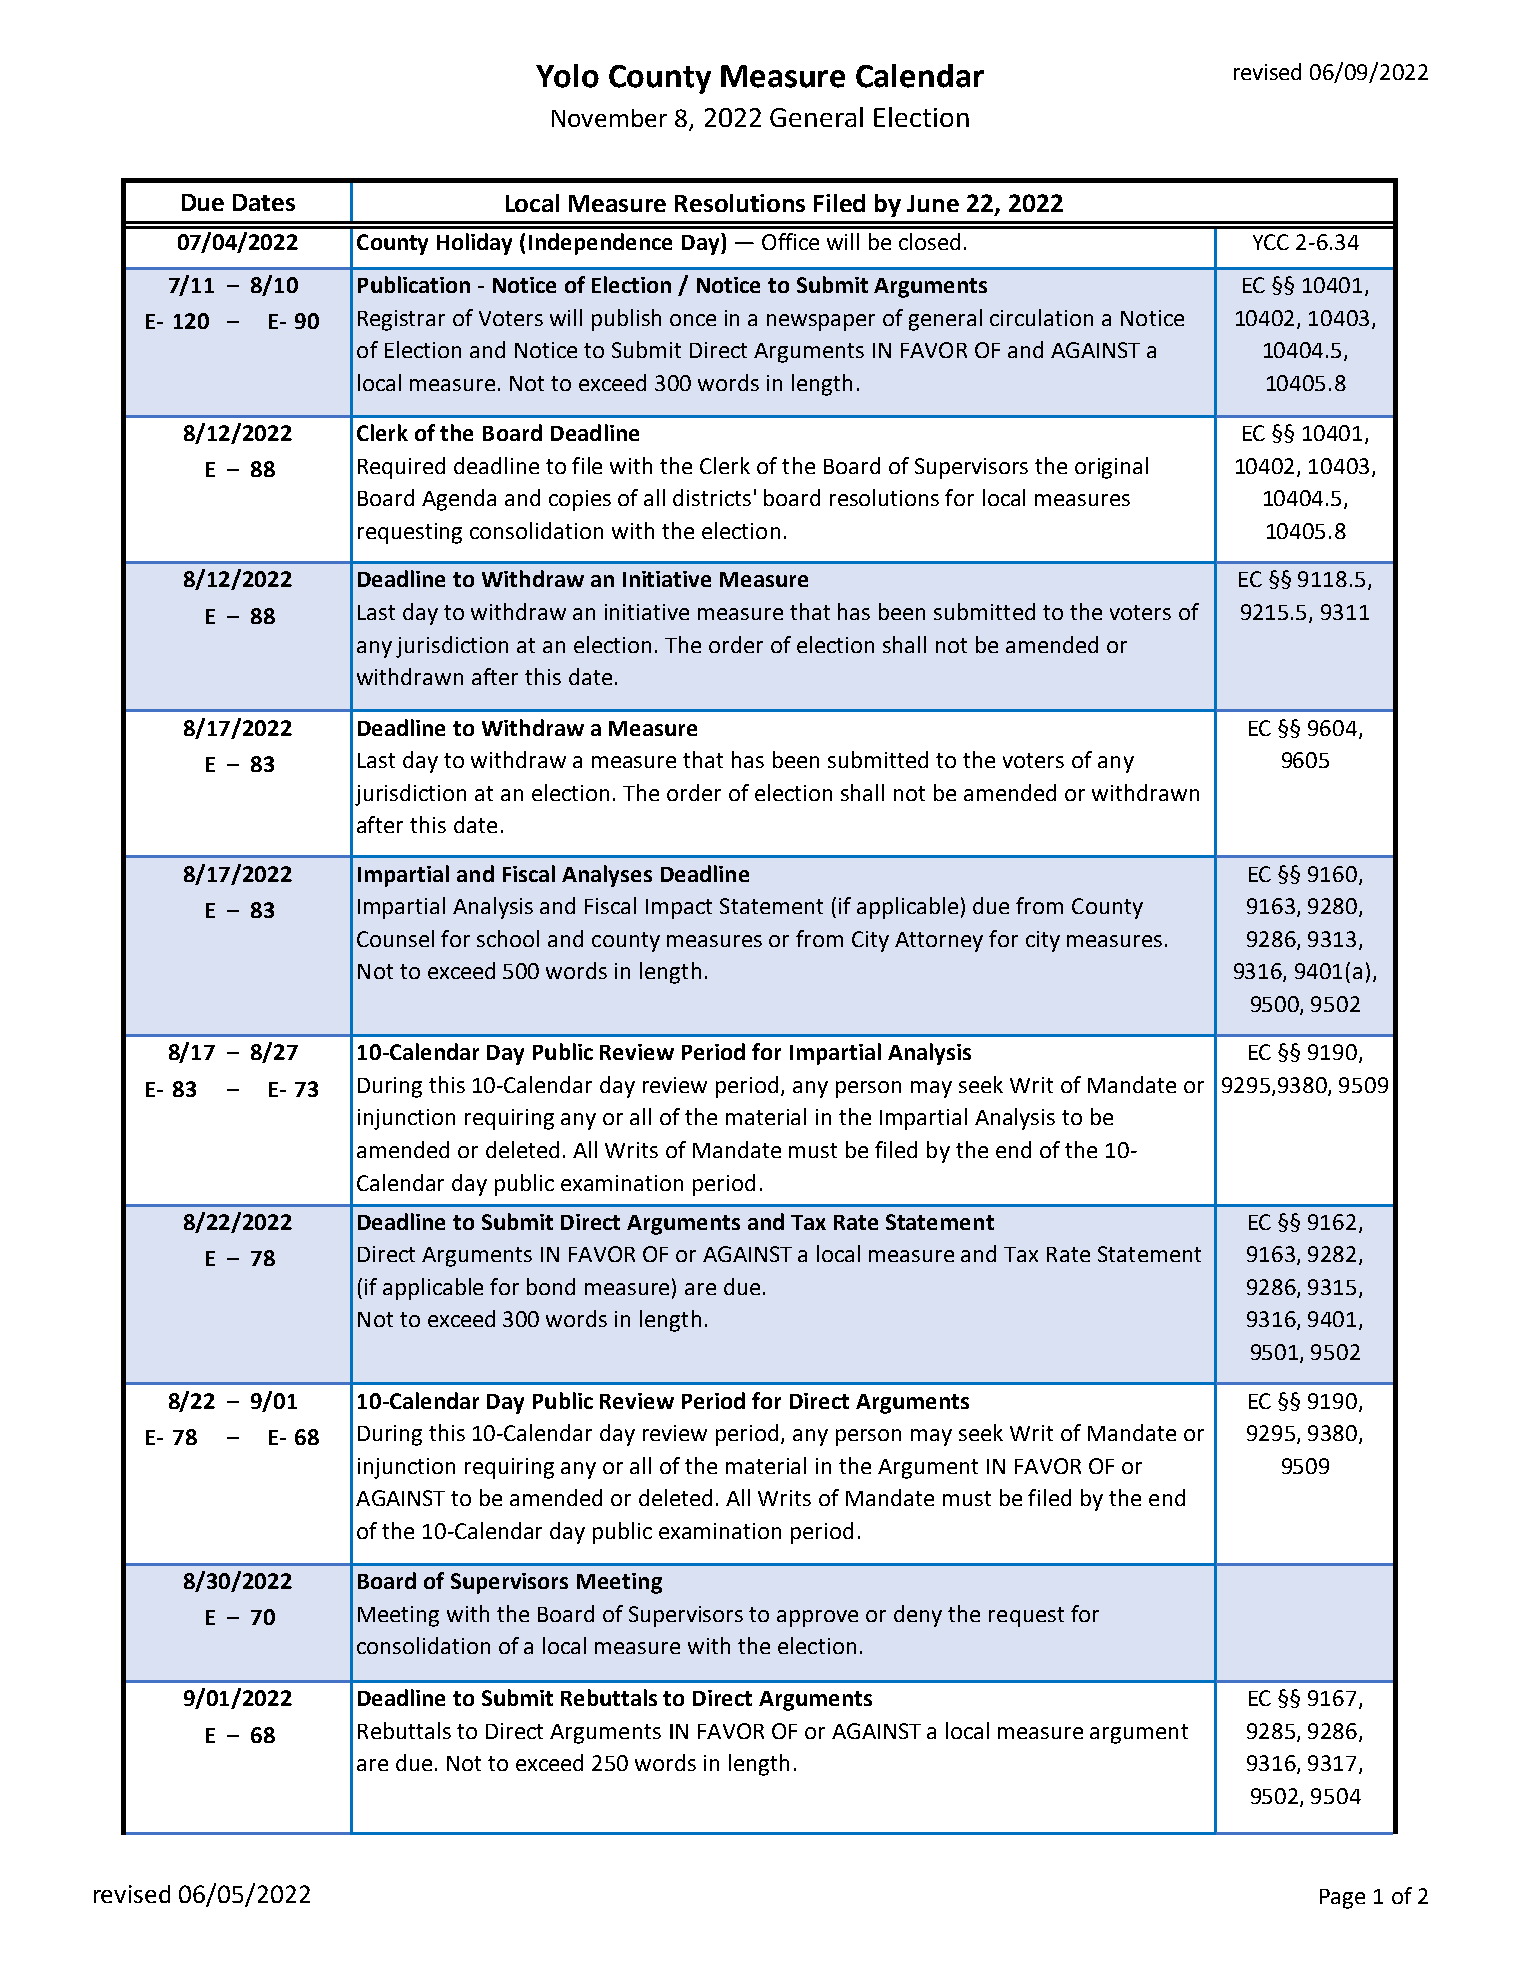 This page has width=1521, height=1969. What do you see at coordinates (607, 876) in the page?
I see `Analyses` at bounding box center [607, 876].
